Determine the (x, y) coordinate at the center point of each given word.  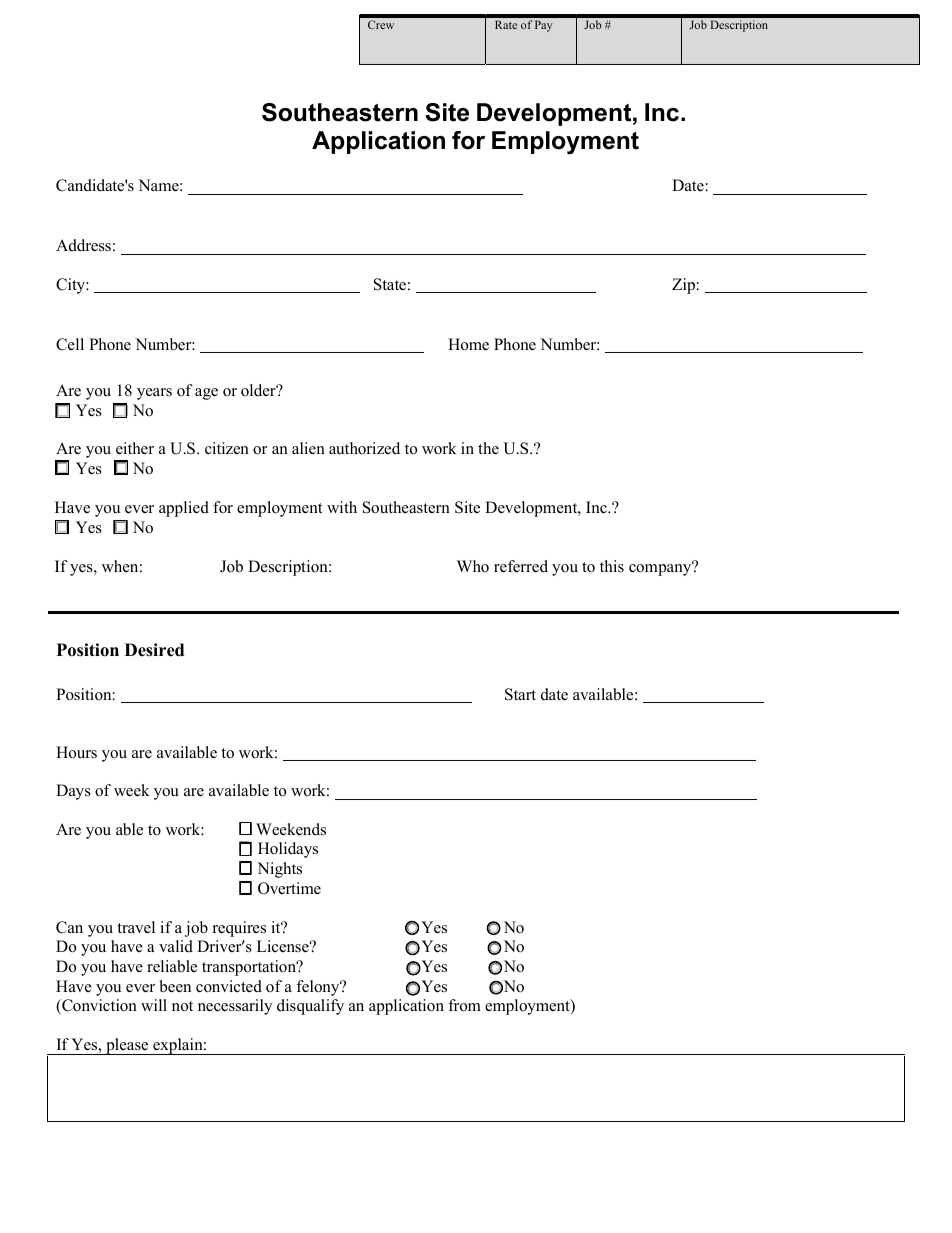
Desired (154, 650)
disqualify (310, 1007)
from (464, 1005)
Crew (381, 24)
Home (468, 344)
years (154, 394)
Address (83, 245)
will (154, 1005)
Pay (544, 26)
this (612, 566)
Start (520, 694)
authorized (364, 448)
